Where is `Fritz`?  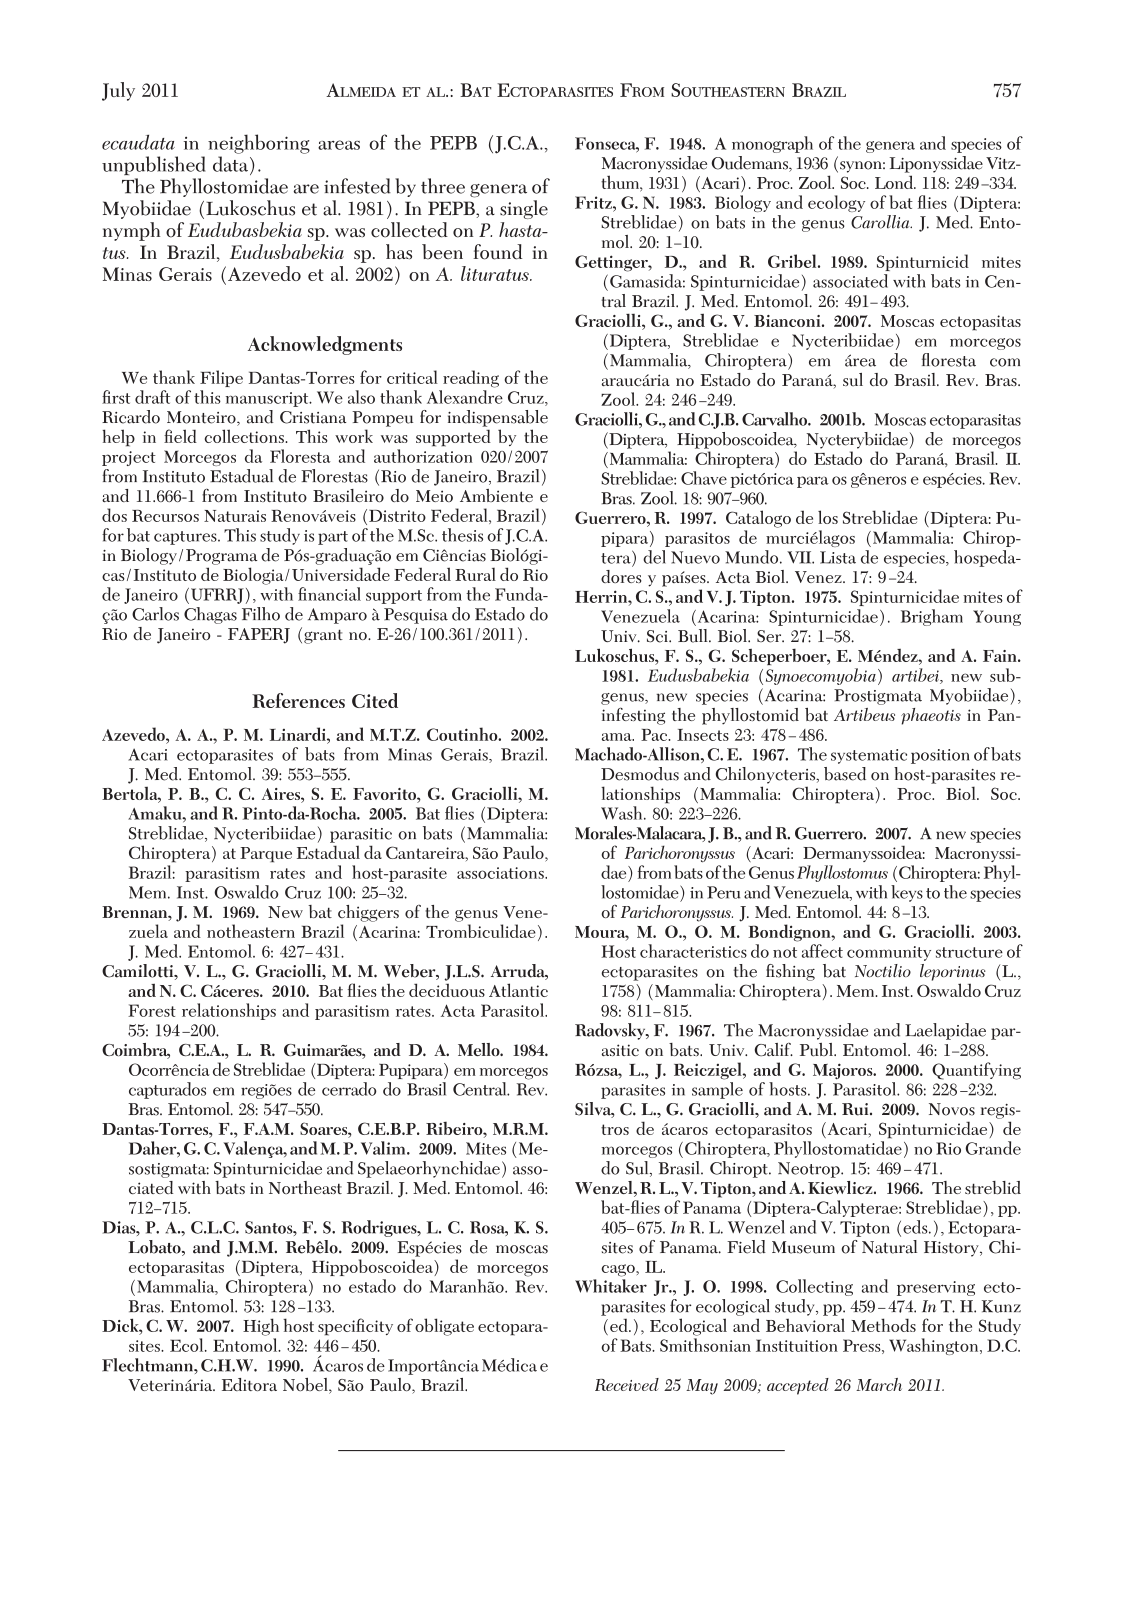 Fritz is located at coordinates (594, 202).
